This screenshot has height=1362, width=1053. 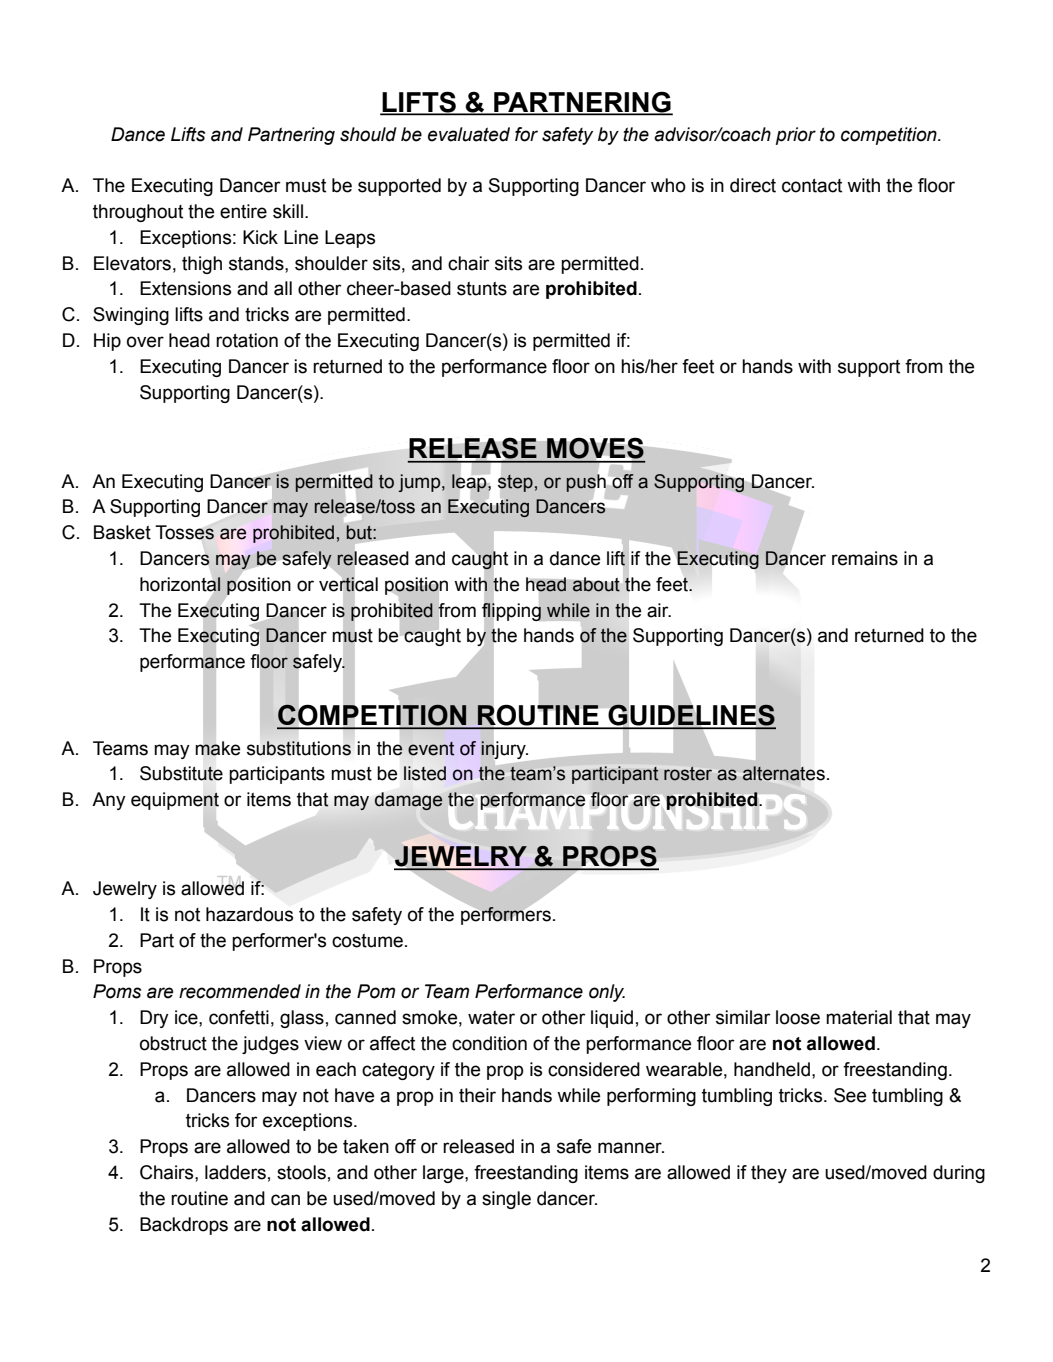 I want to click on ladders, so click(x=235, y=1172).
